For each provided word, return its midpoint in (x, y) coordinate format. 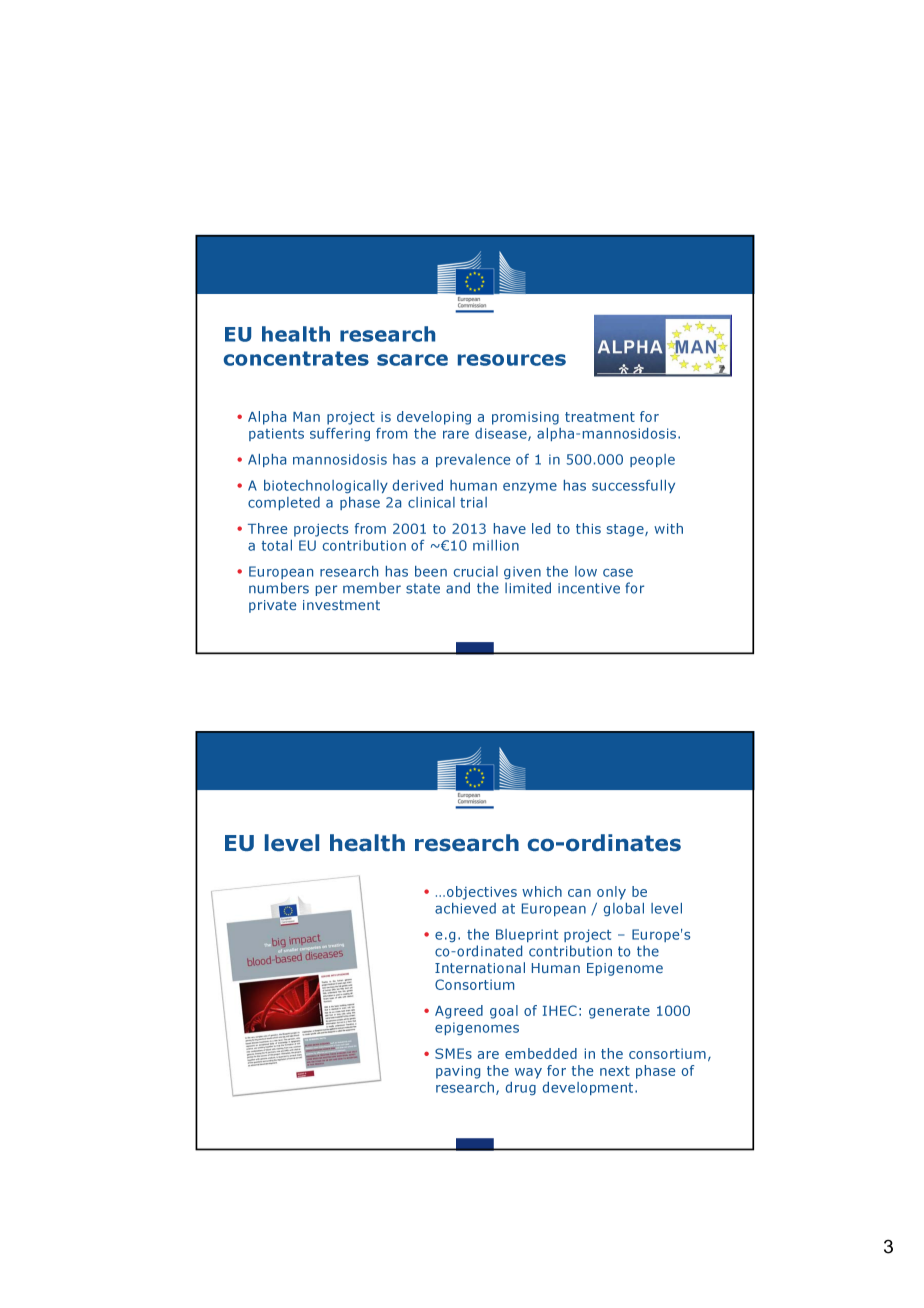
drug (521, 1088)
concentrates (296, 358)
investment (341, 605)
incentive (589, 588)
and (458, 588)
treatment (600, 417)
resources (512, 360)
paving (458, 1072)
